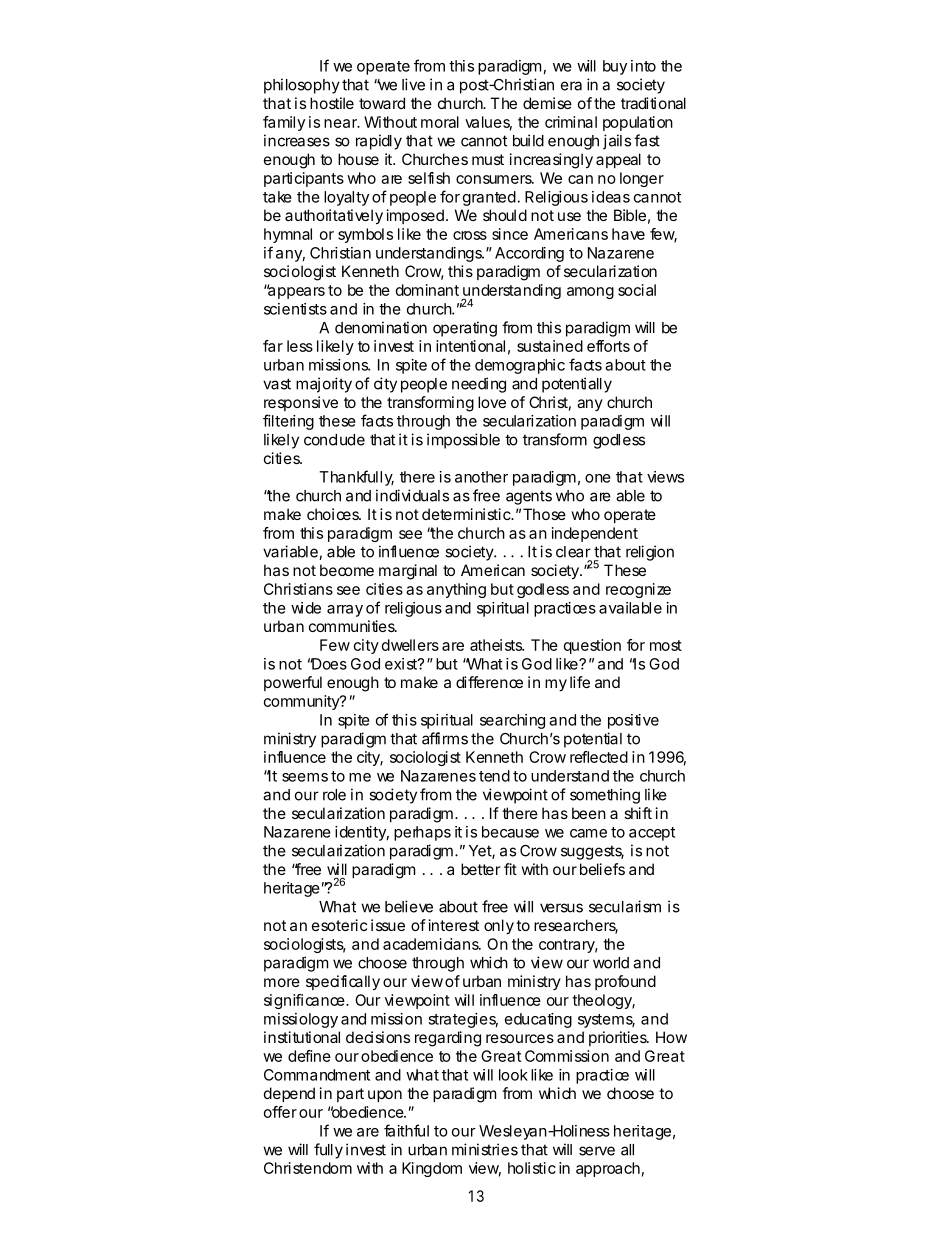  I want to click on moral, so click(440, 122).
